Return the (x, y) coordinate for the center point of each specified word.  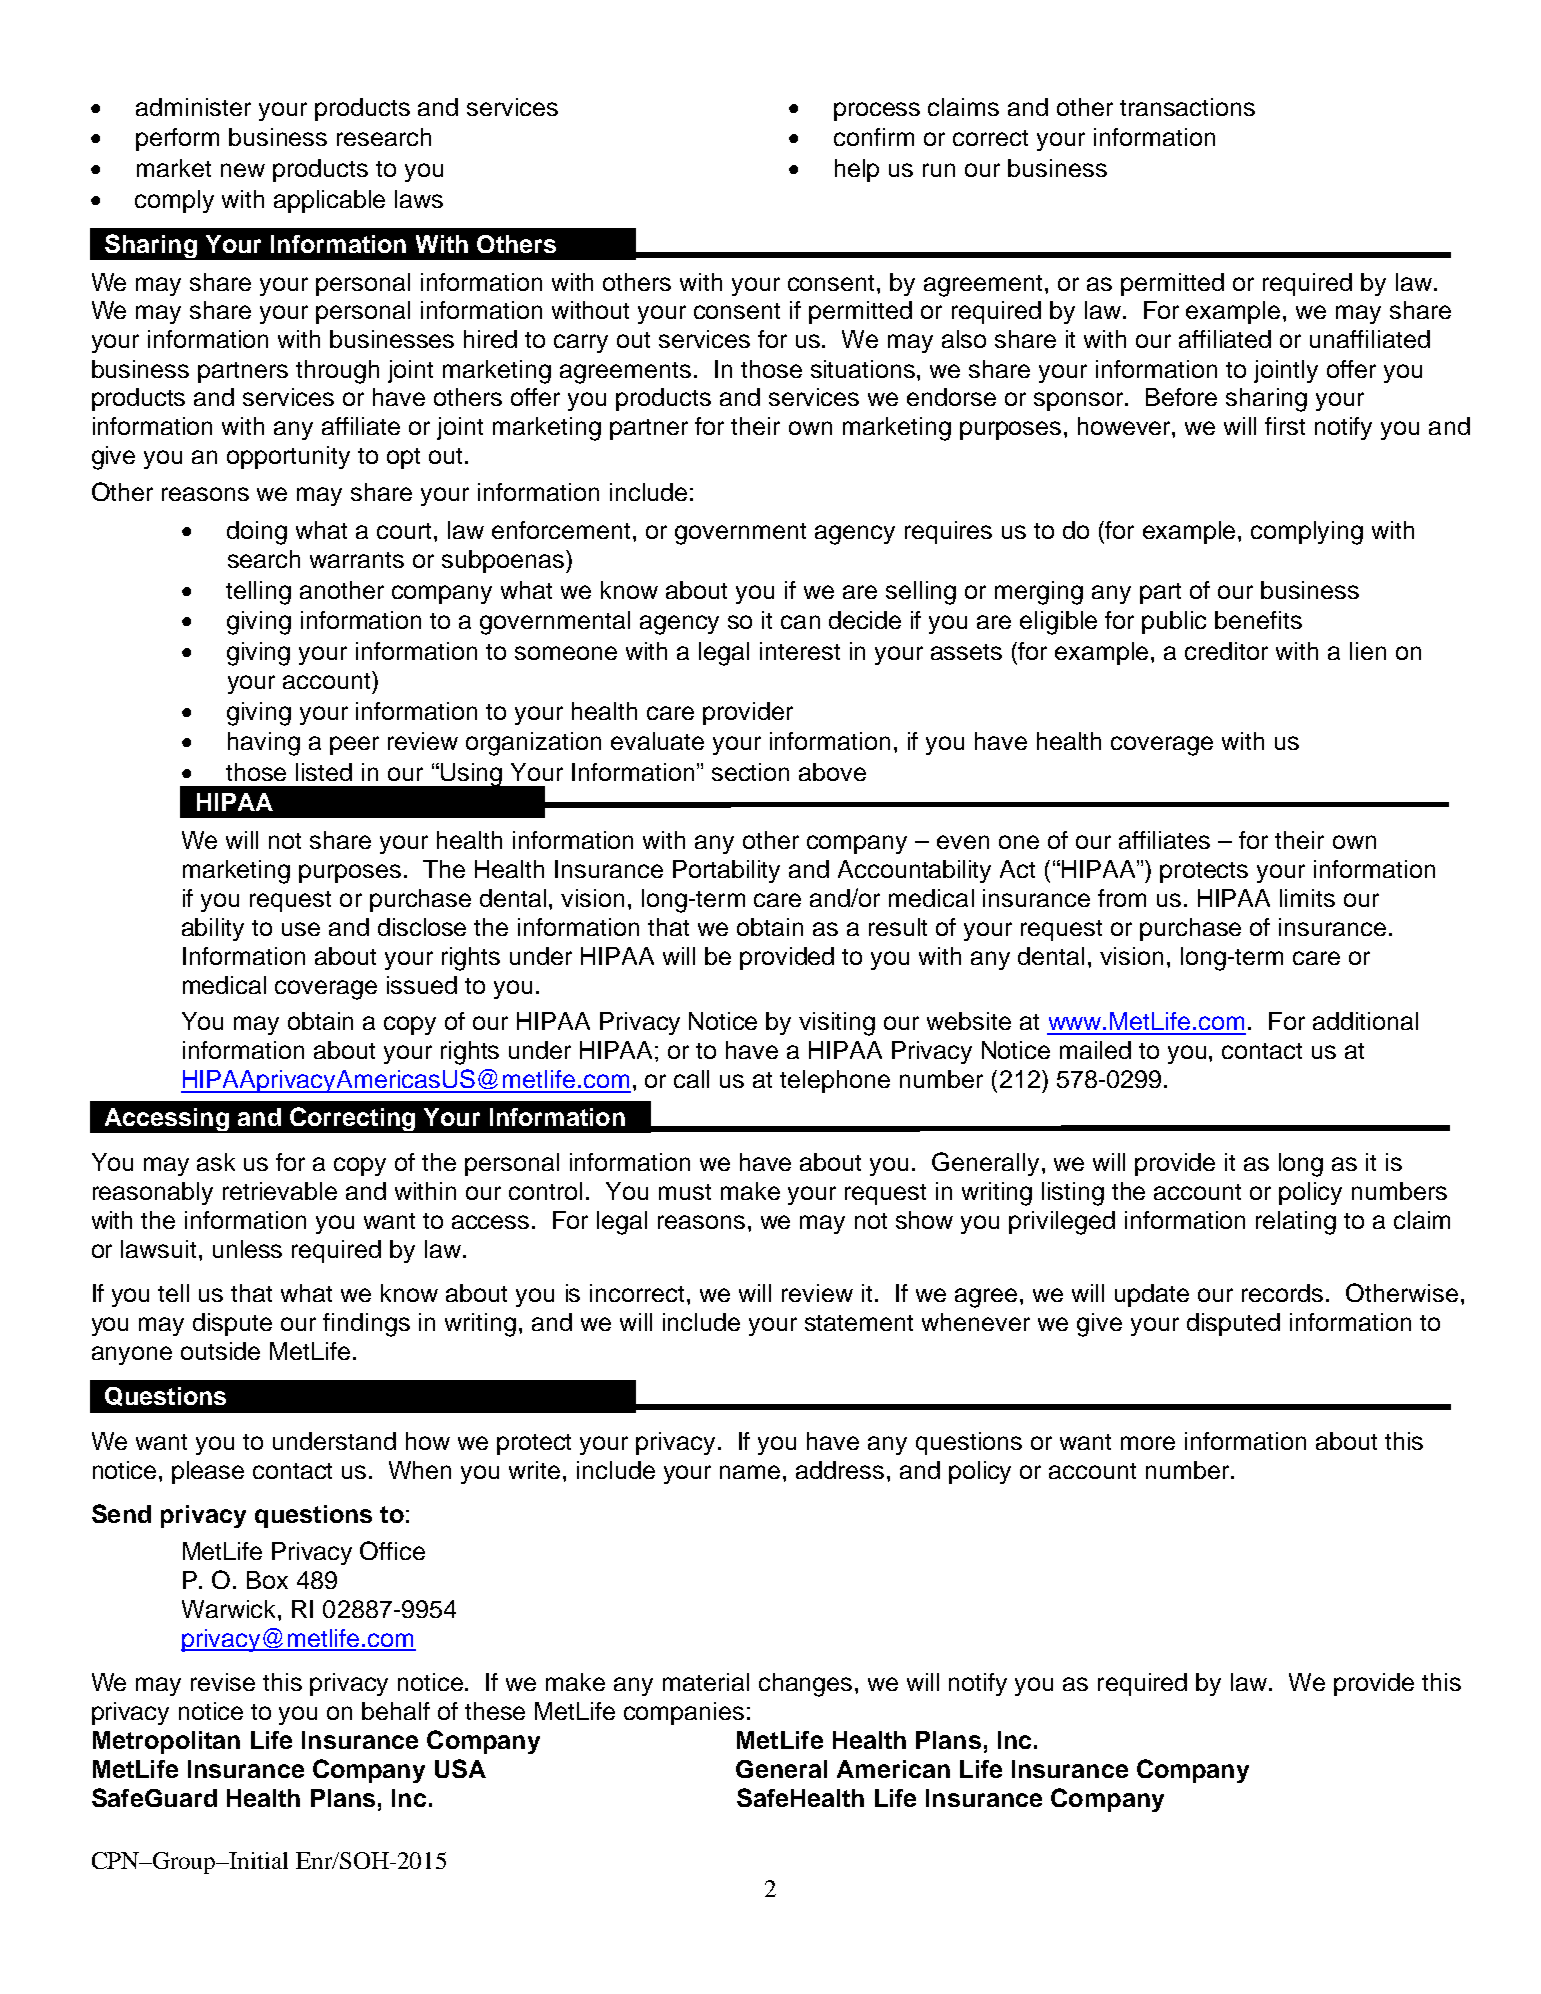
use (301, 929)
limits (1307, 898)
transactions (1187, 107)
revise (223, 1682)
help (857, 170)
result (898, 927)
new (243, 170)
